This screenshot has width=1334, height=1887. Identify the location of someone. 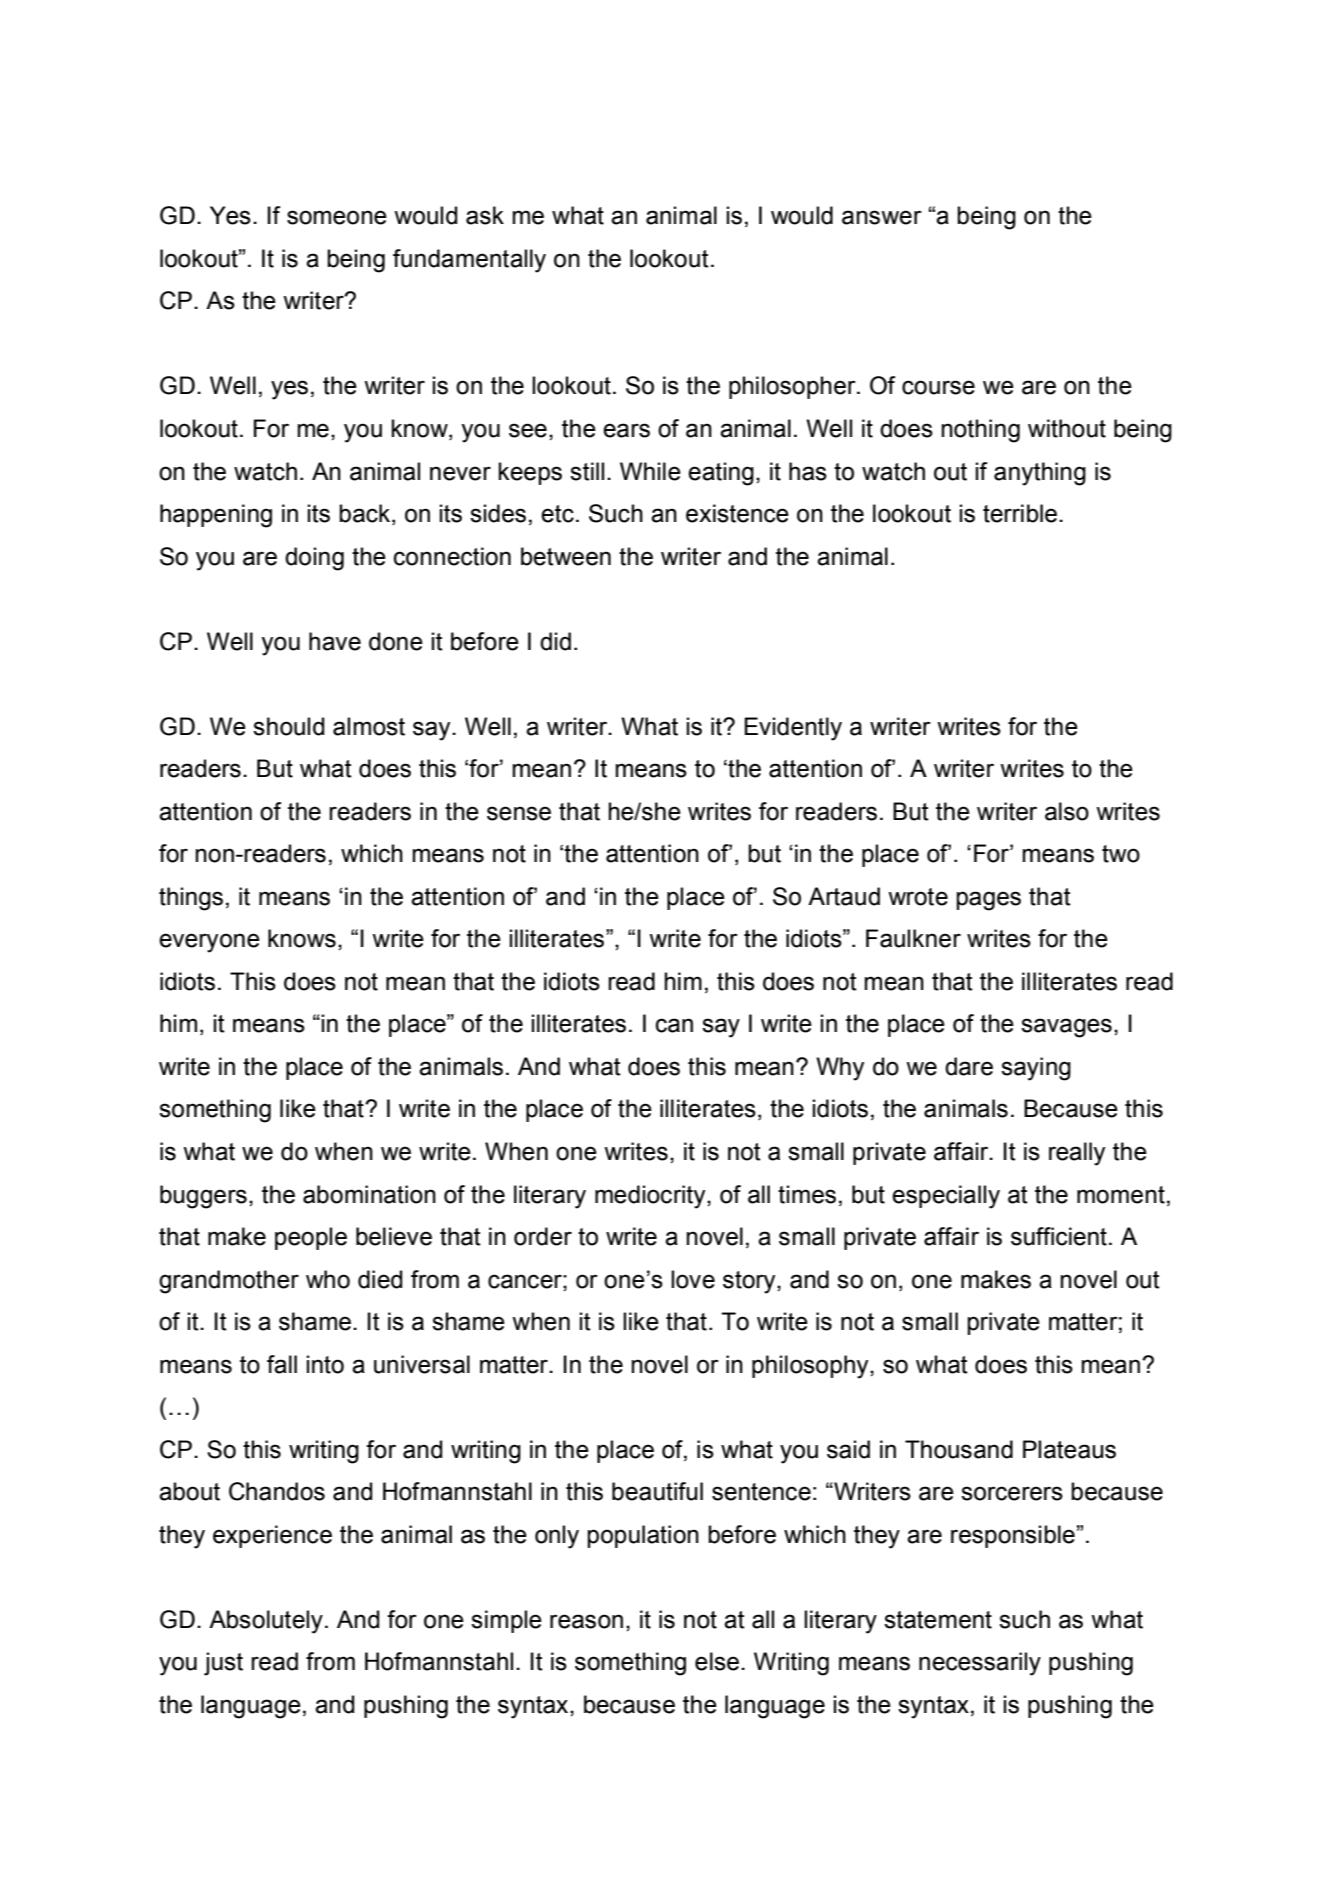
(337, 217).
